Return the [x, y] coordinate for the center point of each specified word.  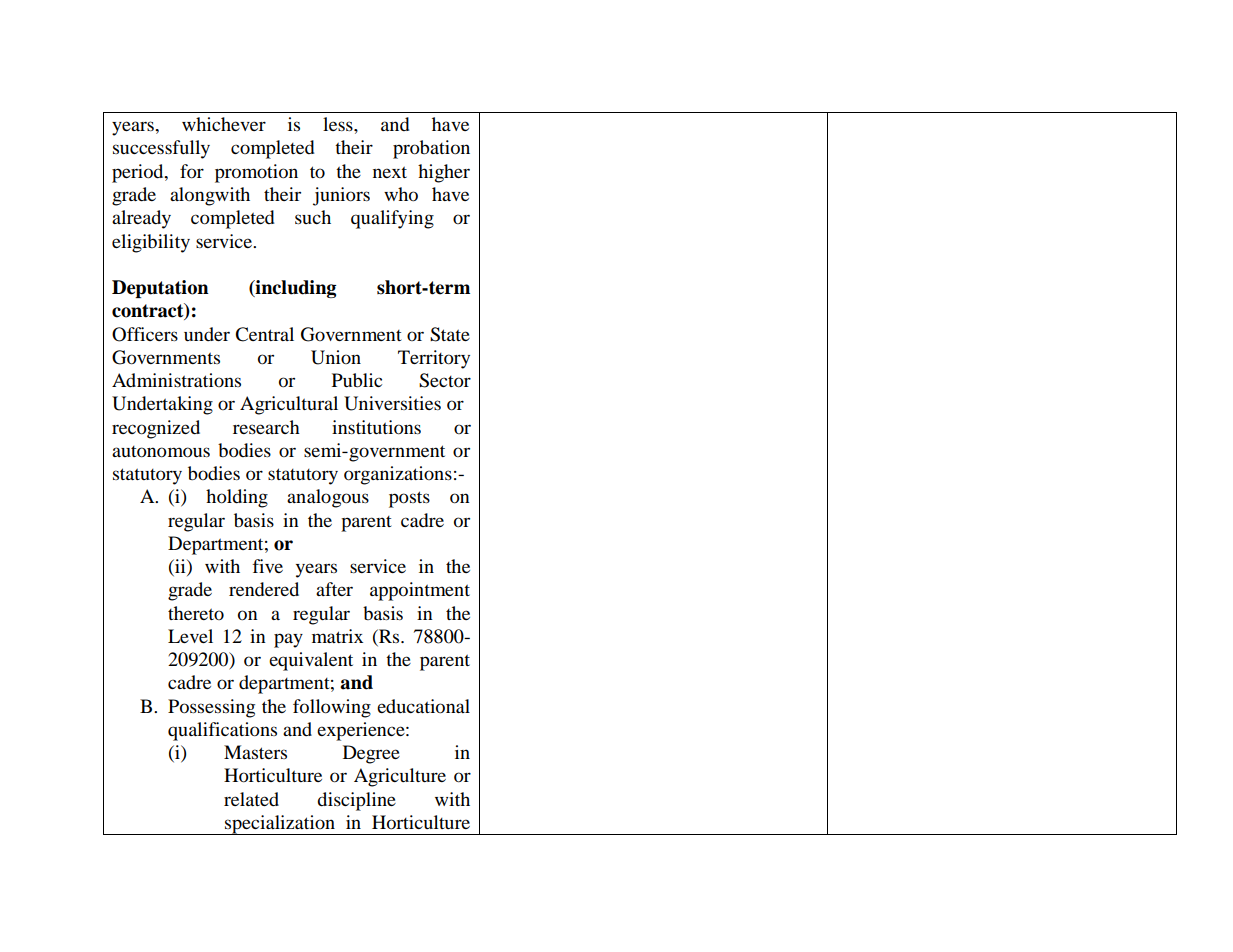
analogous [328, 498]
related [251, 799]
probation [431, 149]
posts [409, 499]
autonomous [161, 452]
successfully [161, 149]
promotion [256, 173]
